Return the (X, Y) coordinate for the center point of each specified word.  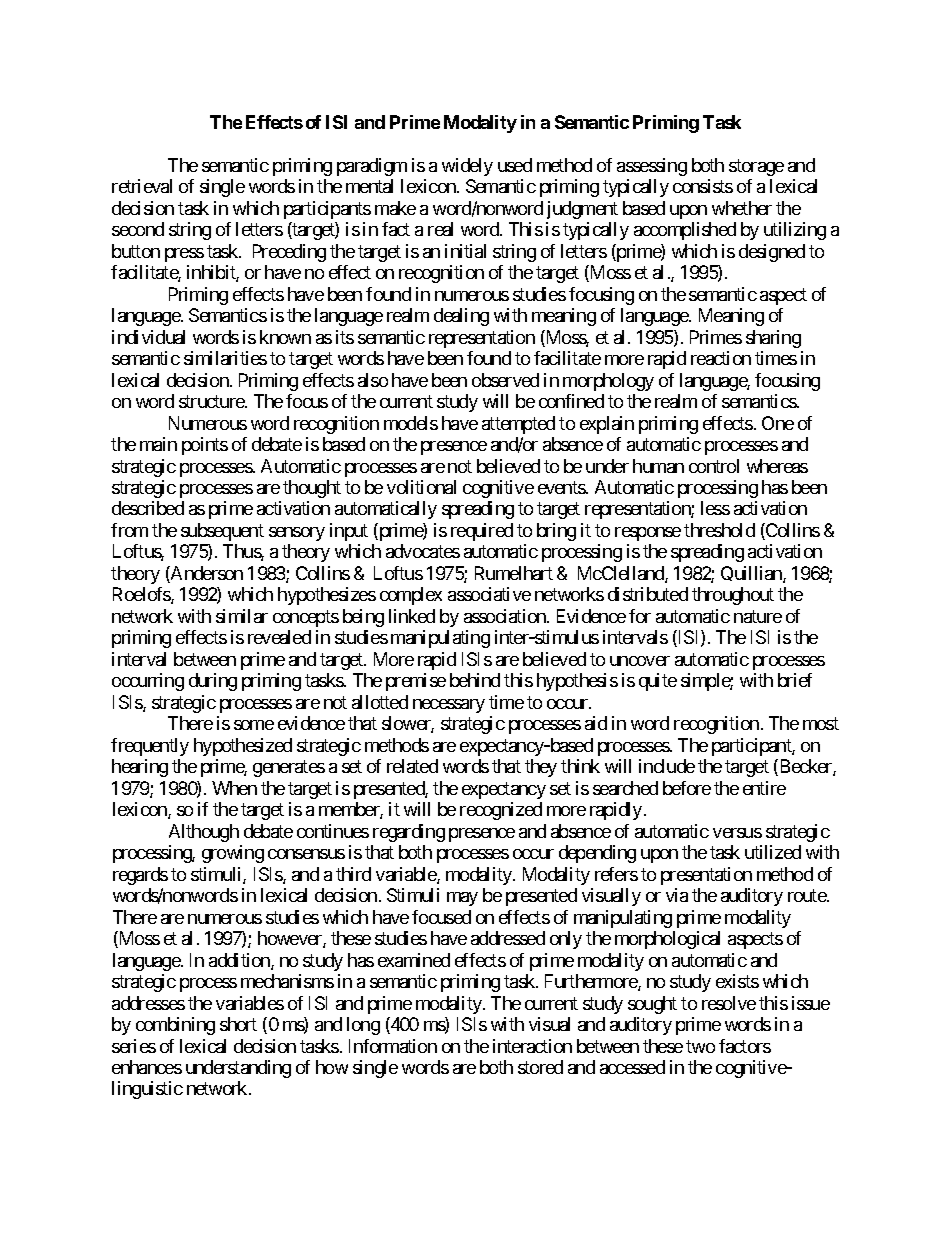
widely (467, 167)
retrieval (142, 186)
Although (204, 833)
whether (742, 208)
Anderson (206, 574)
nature (758, 616)
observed (505, 380)
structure (212, 401)
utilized (773, 852)
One (778, 423)
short (238, 1024)
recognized (501, 811)
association (506, 616)
